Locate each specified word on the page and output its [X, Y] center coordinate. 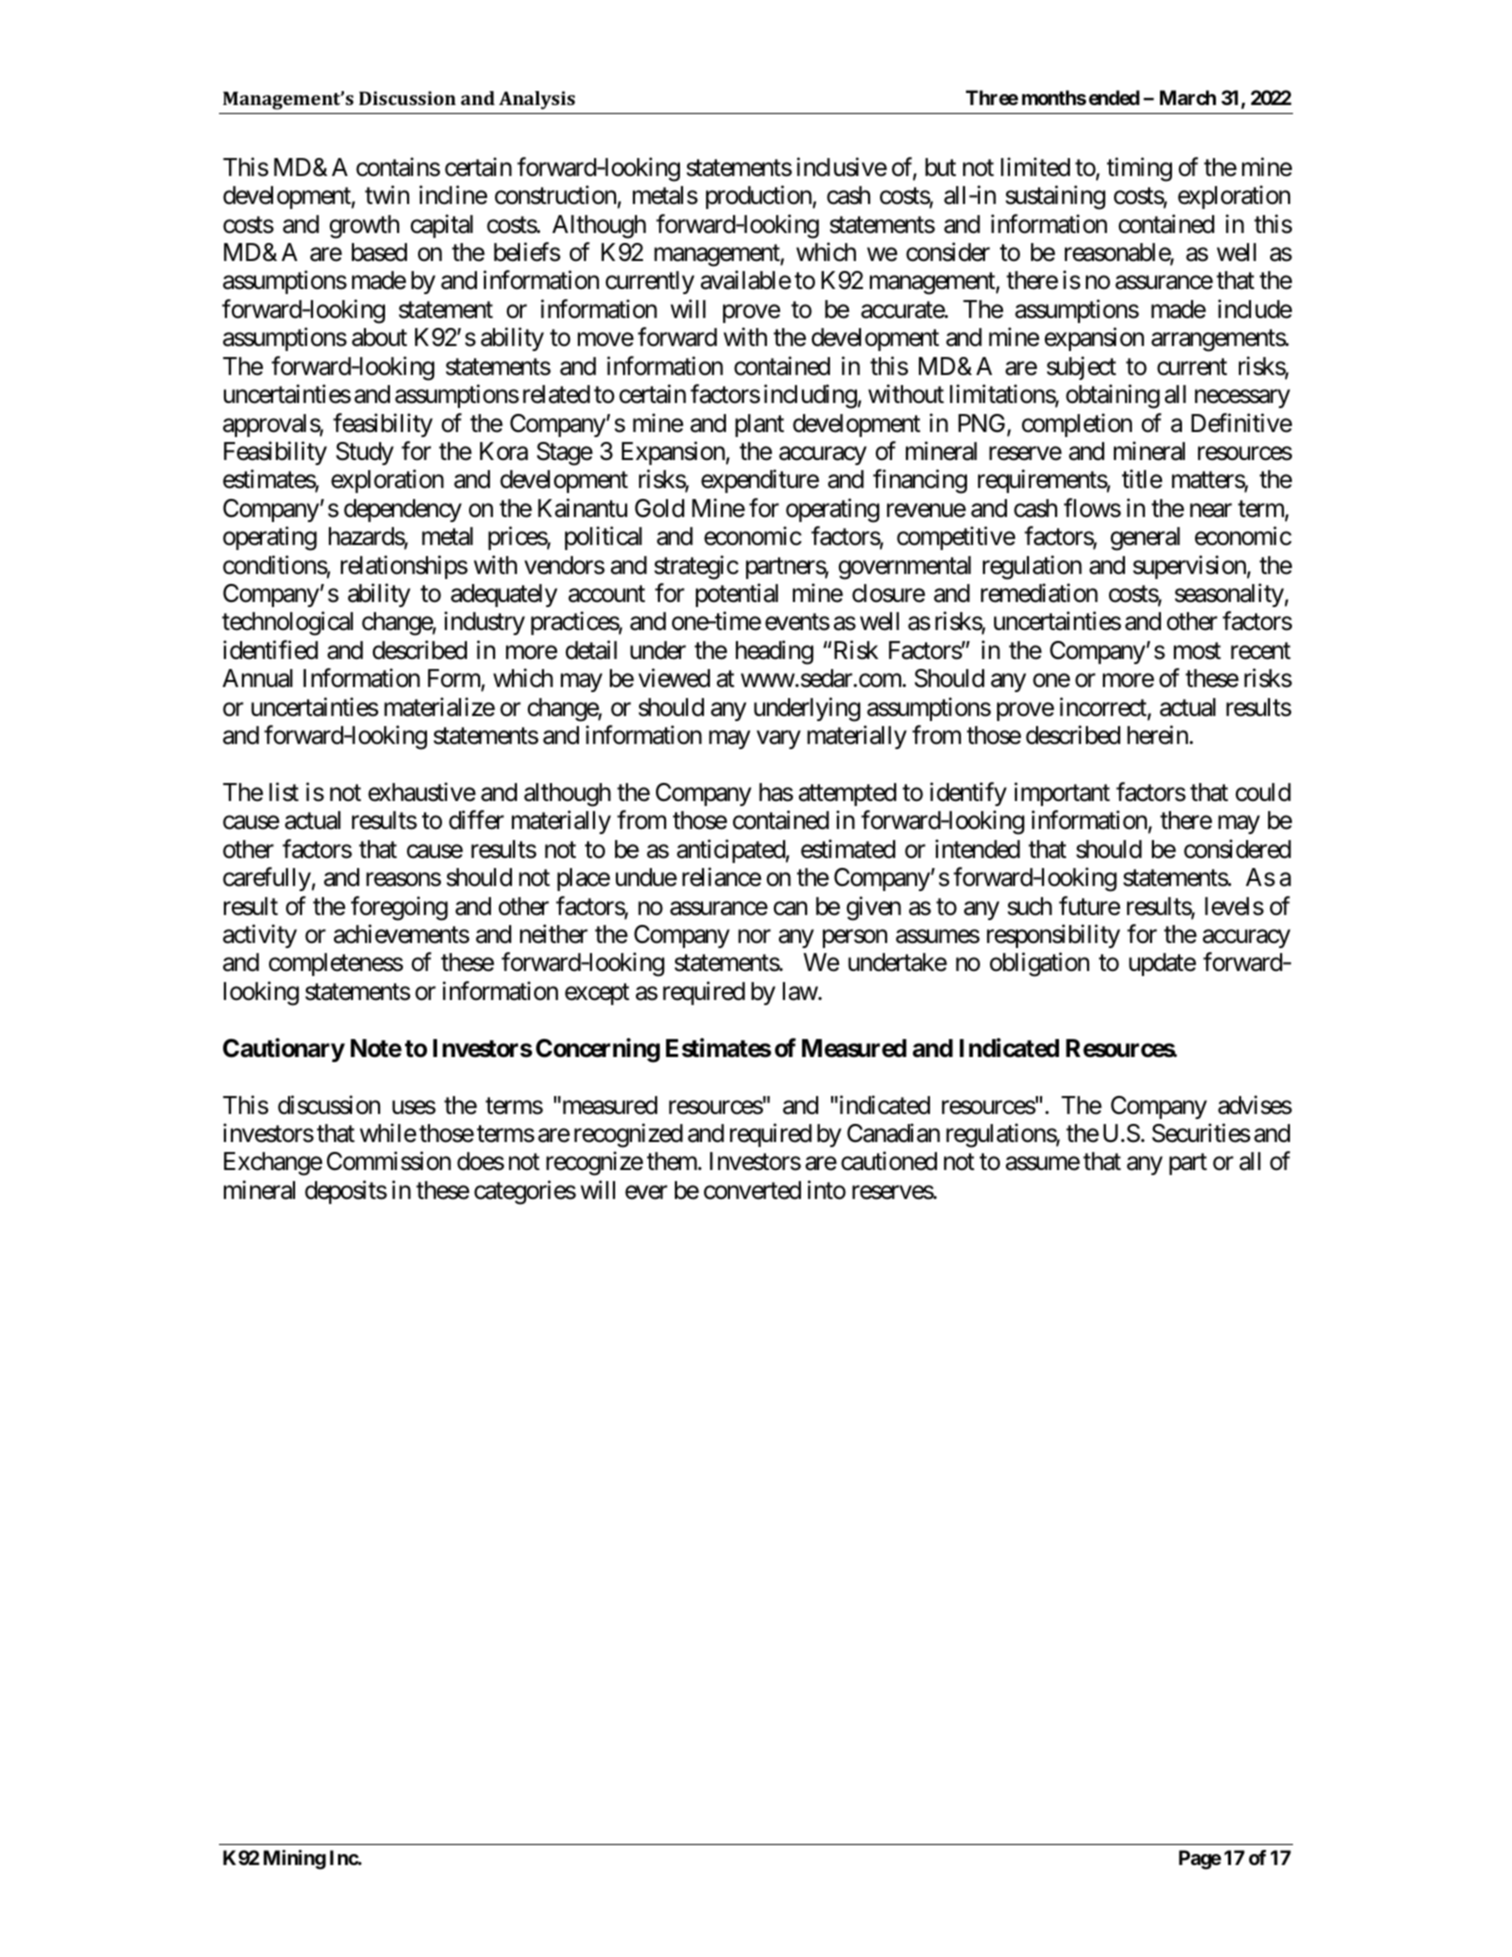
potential [737, 595]
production [759, 197]
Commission [389, 1161]
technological [287, 624]
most [1197, 651]
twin [387, 194]
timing [1139, 169]
